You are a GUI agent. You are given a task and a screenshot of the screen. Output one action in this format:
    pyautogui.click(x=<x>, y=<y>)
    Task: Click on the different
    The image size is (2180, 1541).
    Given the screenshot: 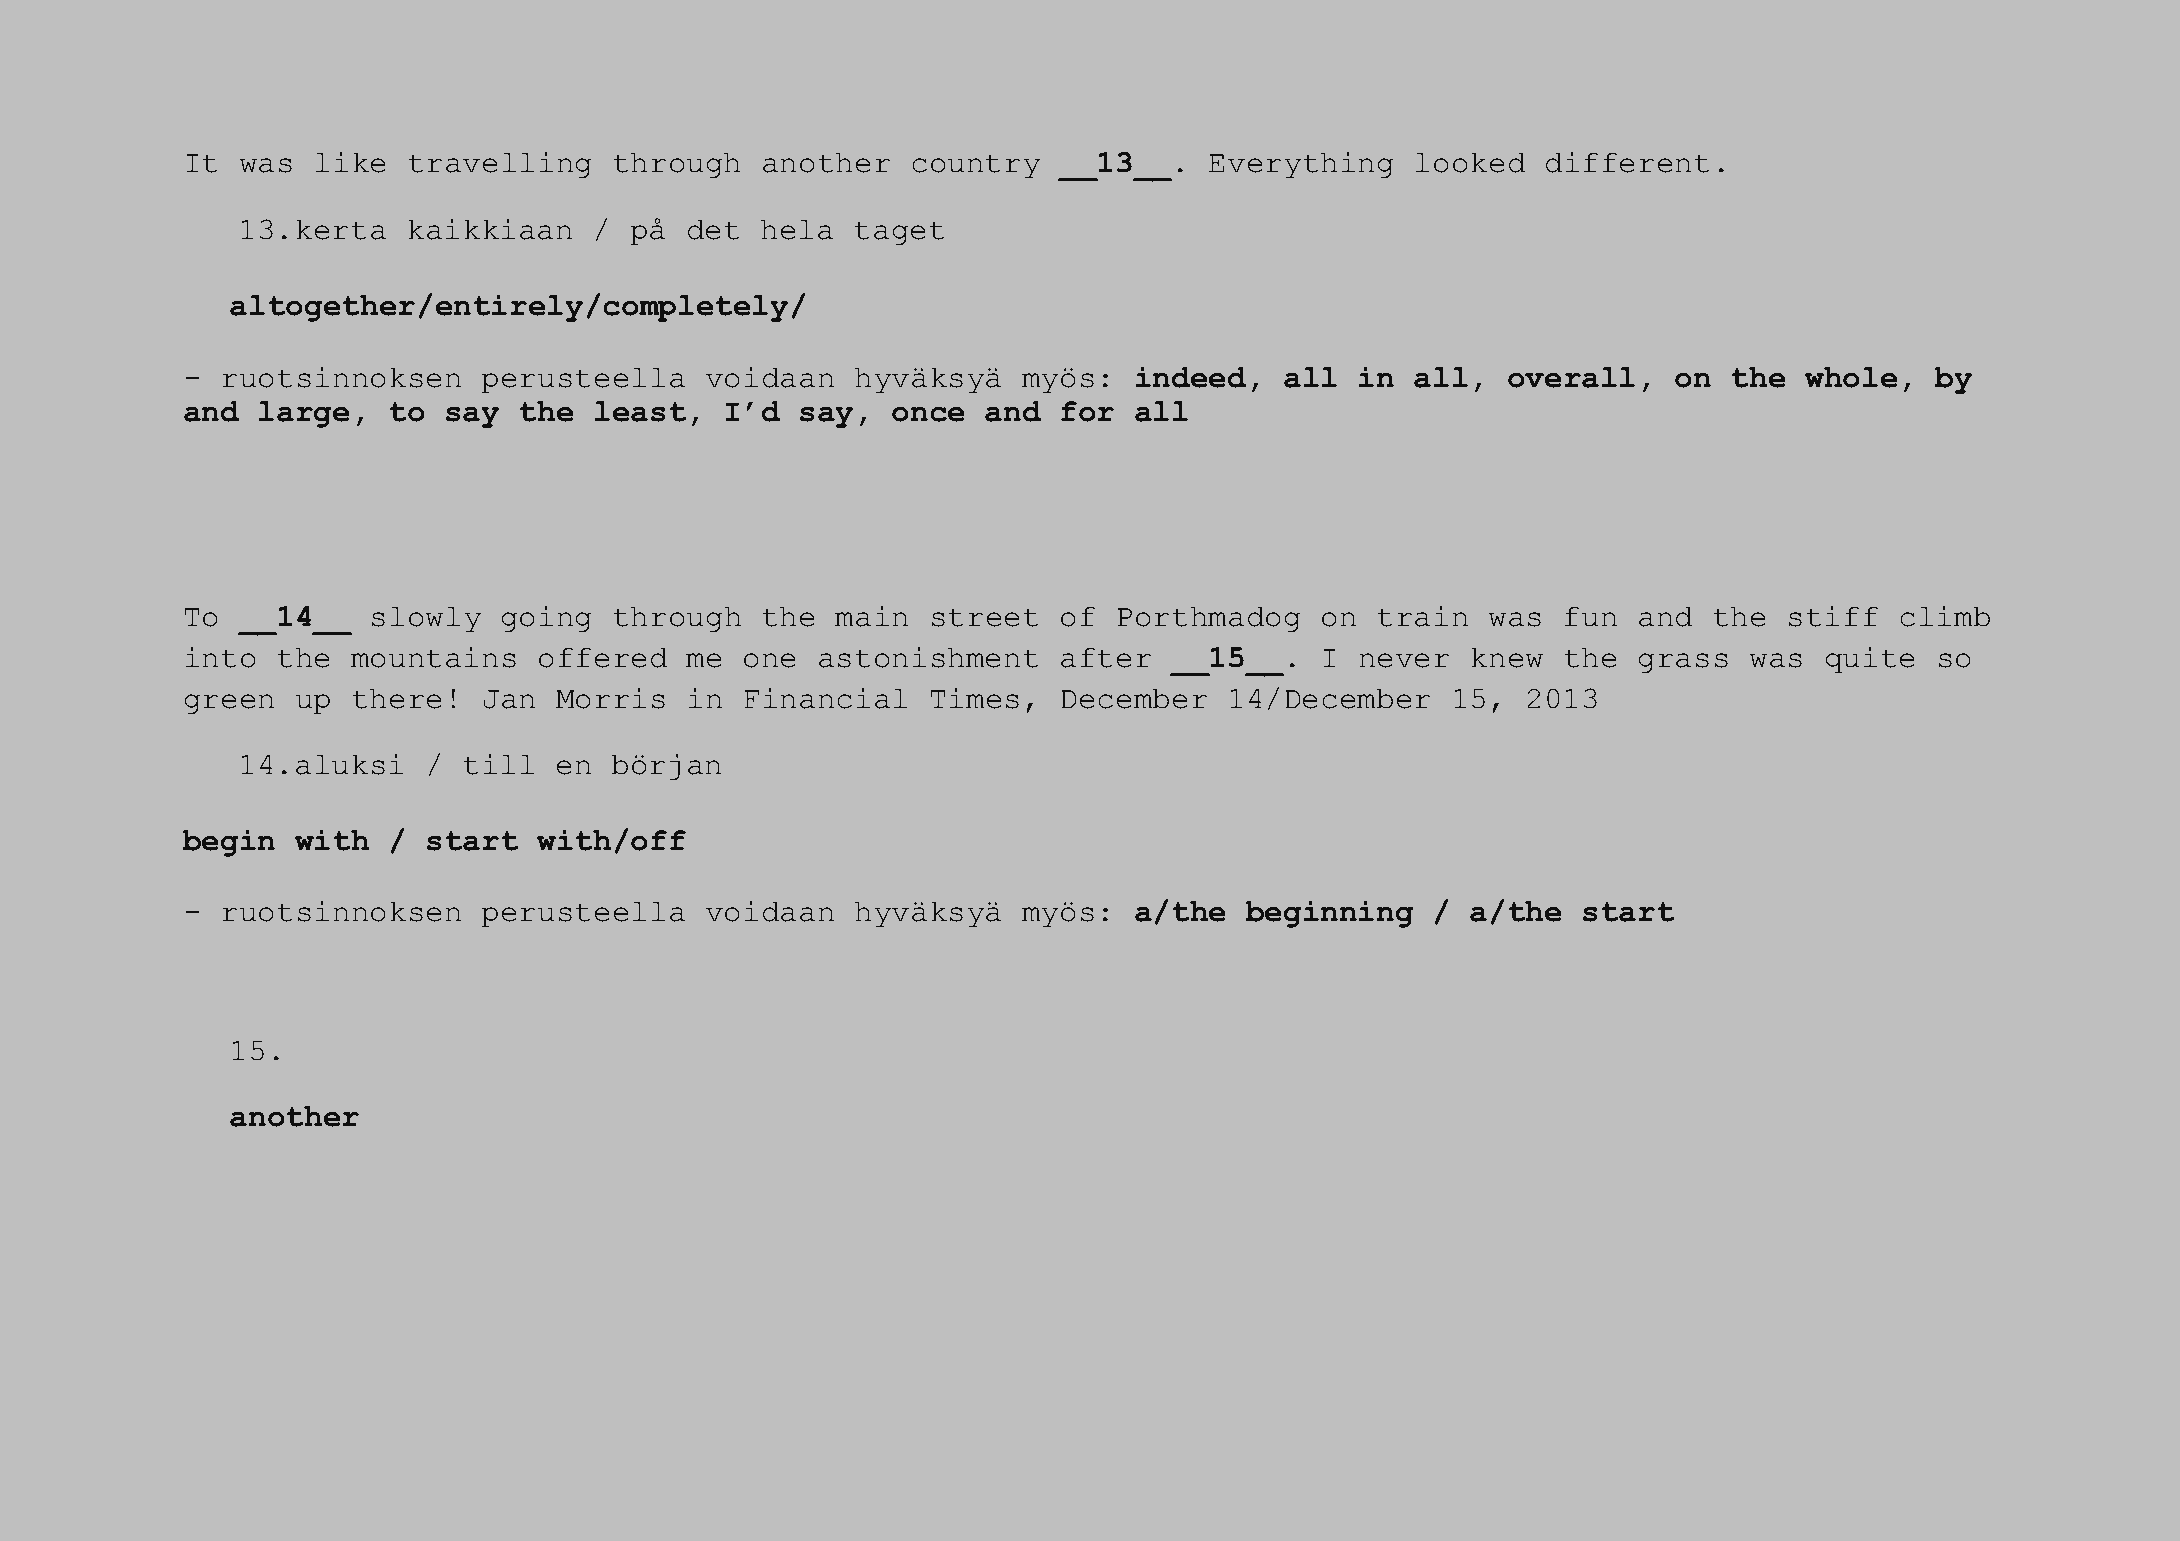 What is the action you would take?
    pyautogui.click(x=1628, y=162)
